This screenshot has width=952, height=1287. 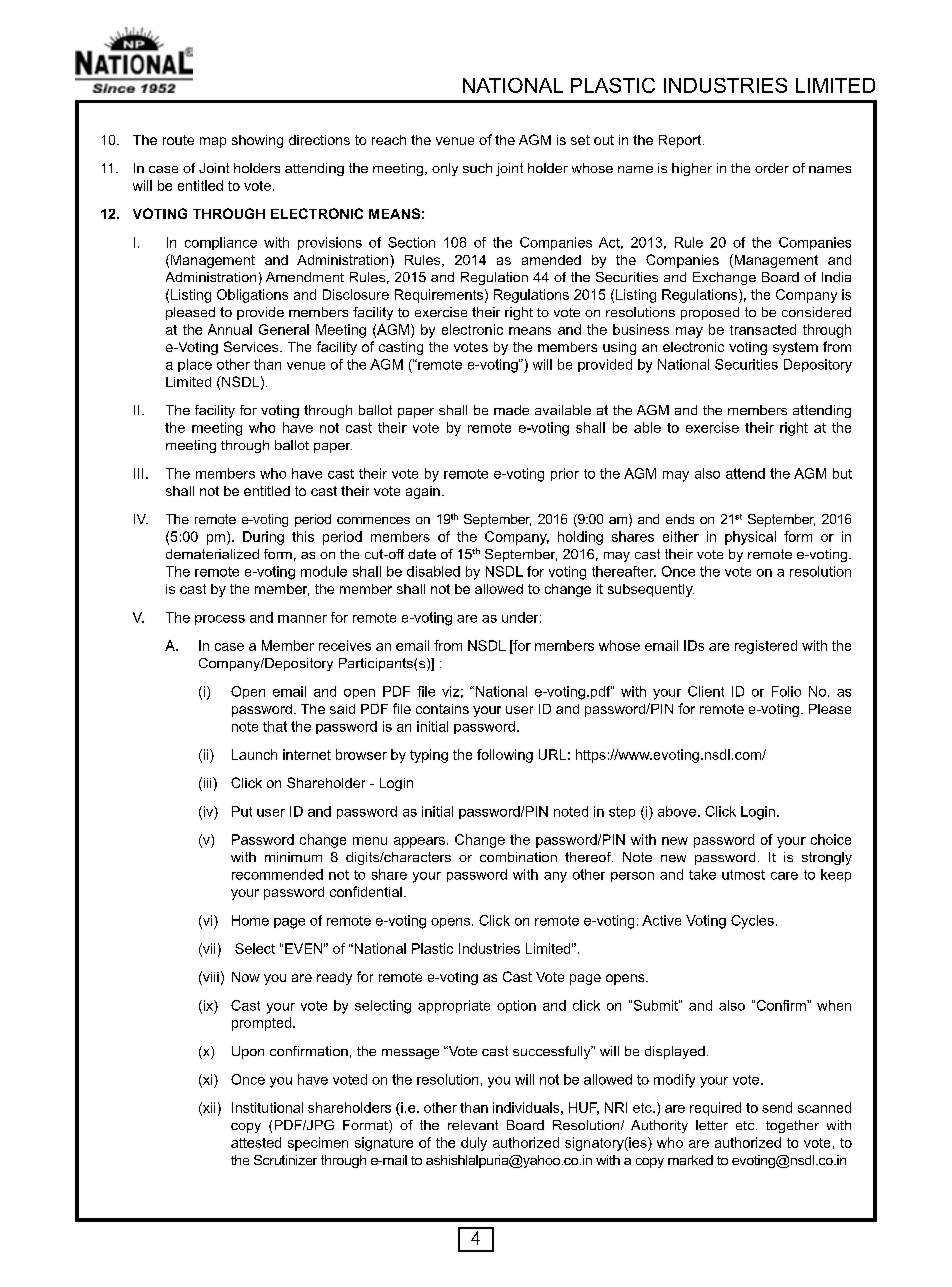 I want to click on combination, so click(x=518, y=857).
